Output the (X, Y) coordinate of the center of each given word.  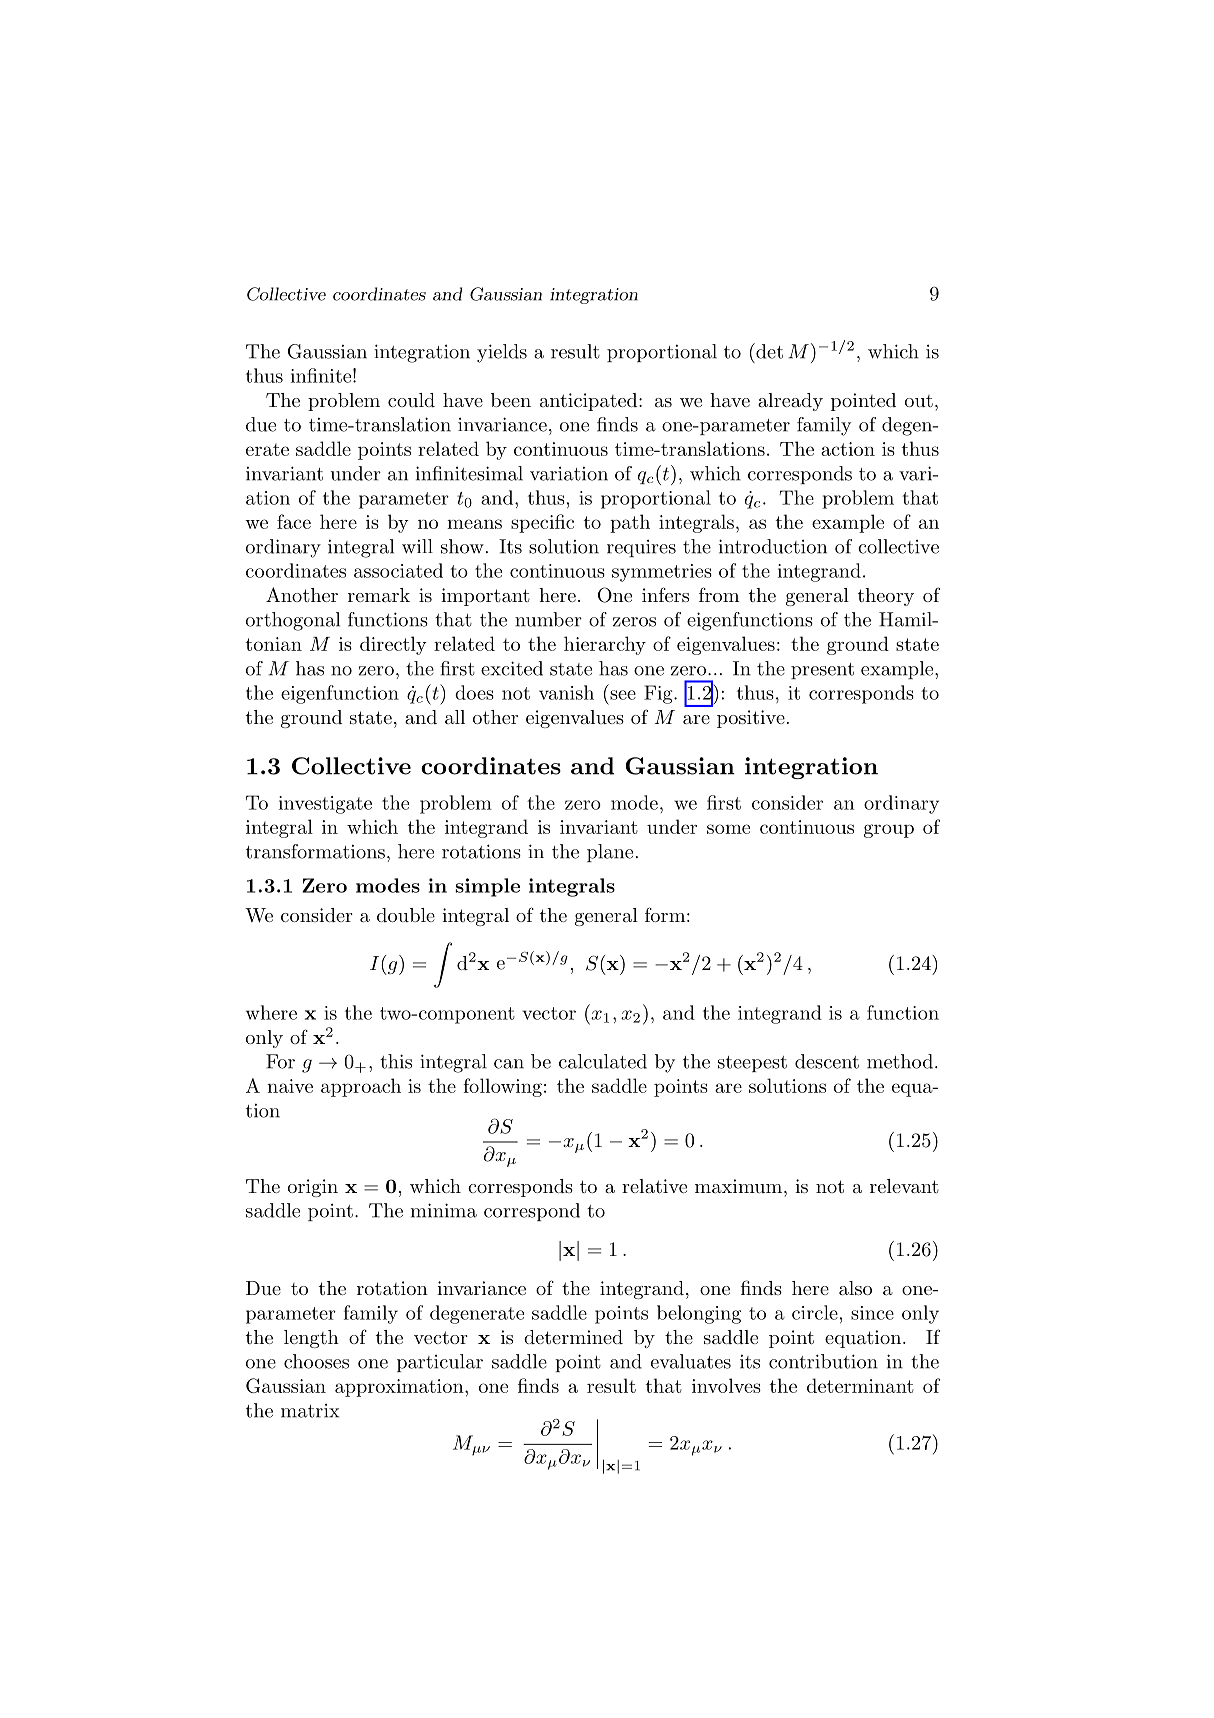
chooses (316, 1361)
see (623, 695)
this (396, 1061)
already (790, 402)
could (411, 400)
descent (827, 1061)
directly (393, 645)
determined (573, 1337)
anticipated (590, 402)
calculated (603, 1061)
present (822, 671)
